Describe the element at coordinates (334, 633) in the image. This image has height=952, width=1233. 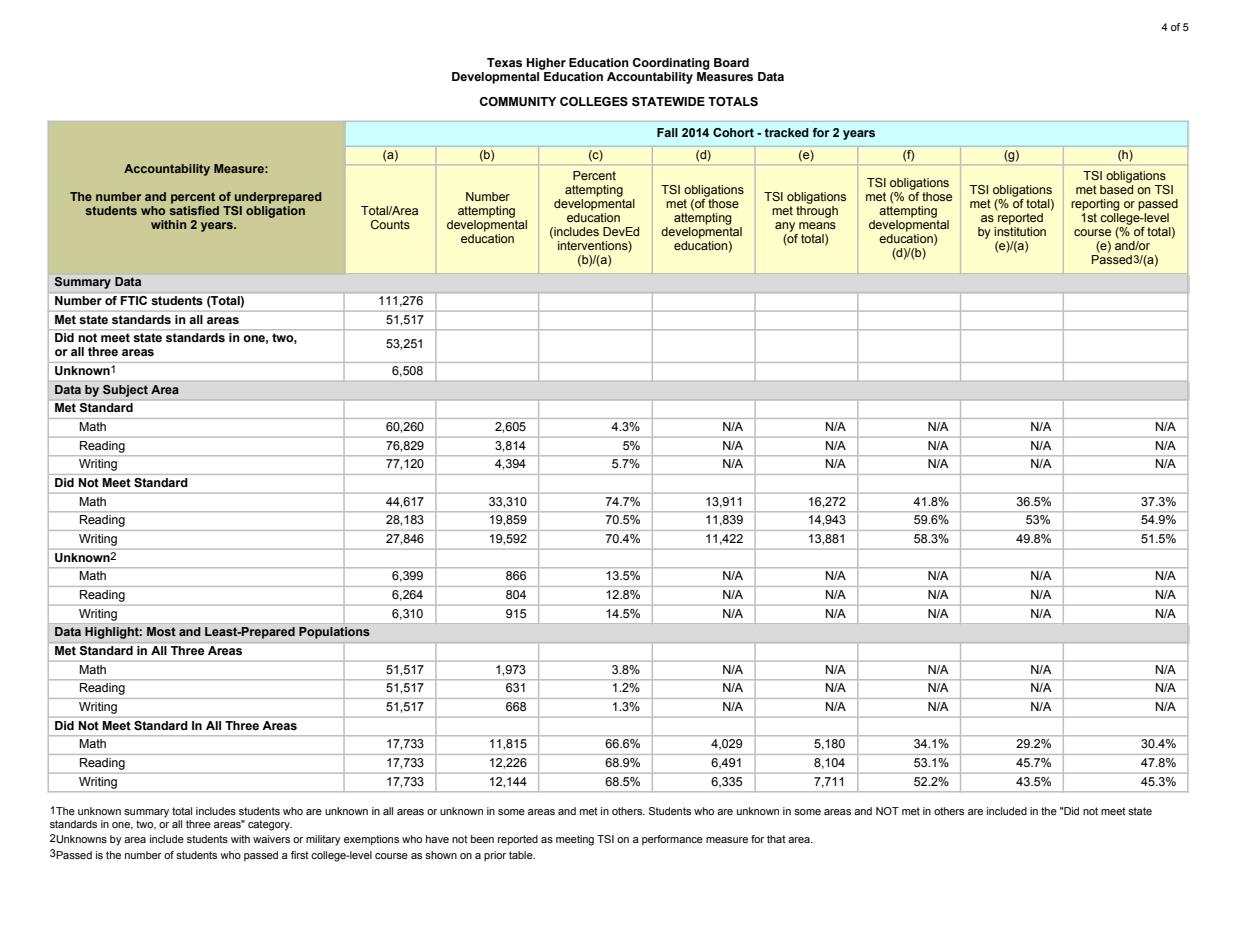
I see `Populations` at that location.
